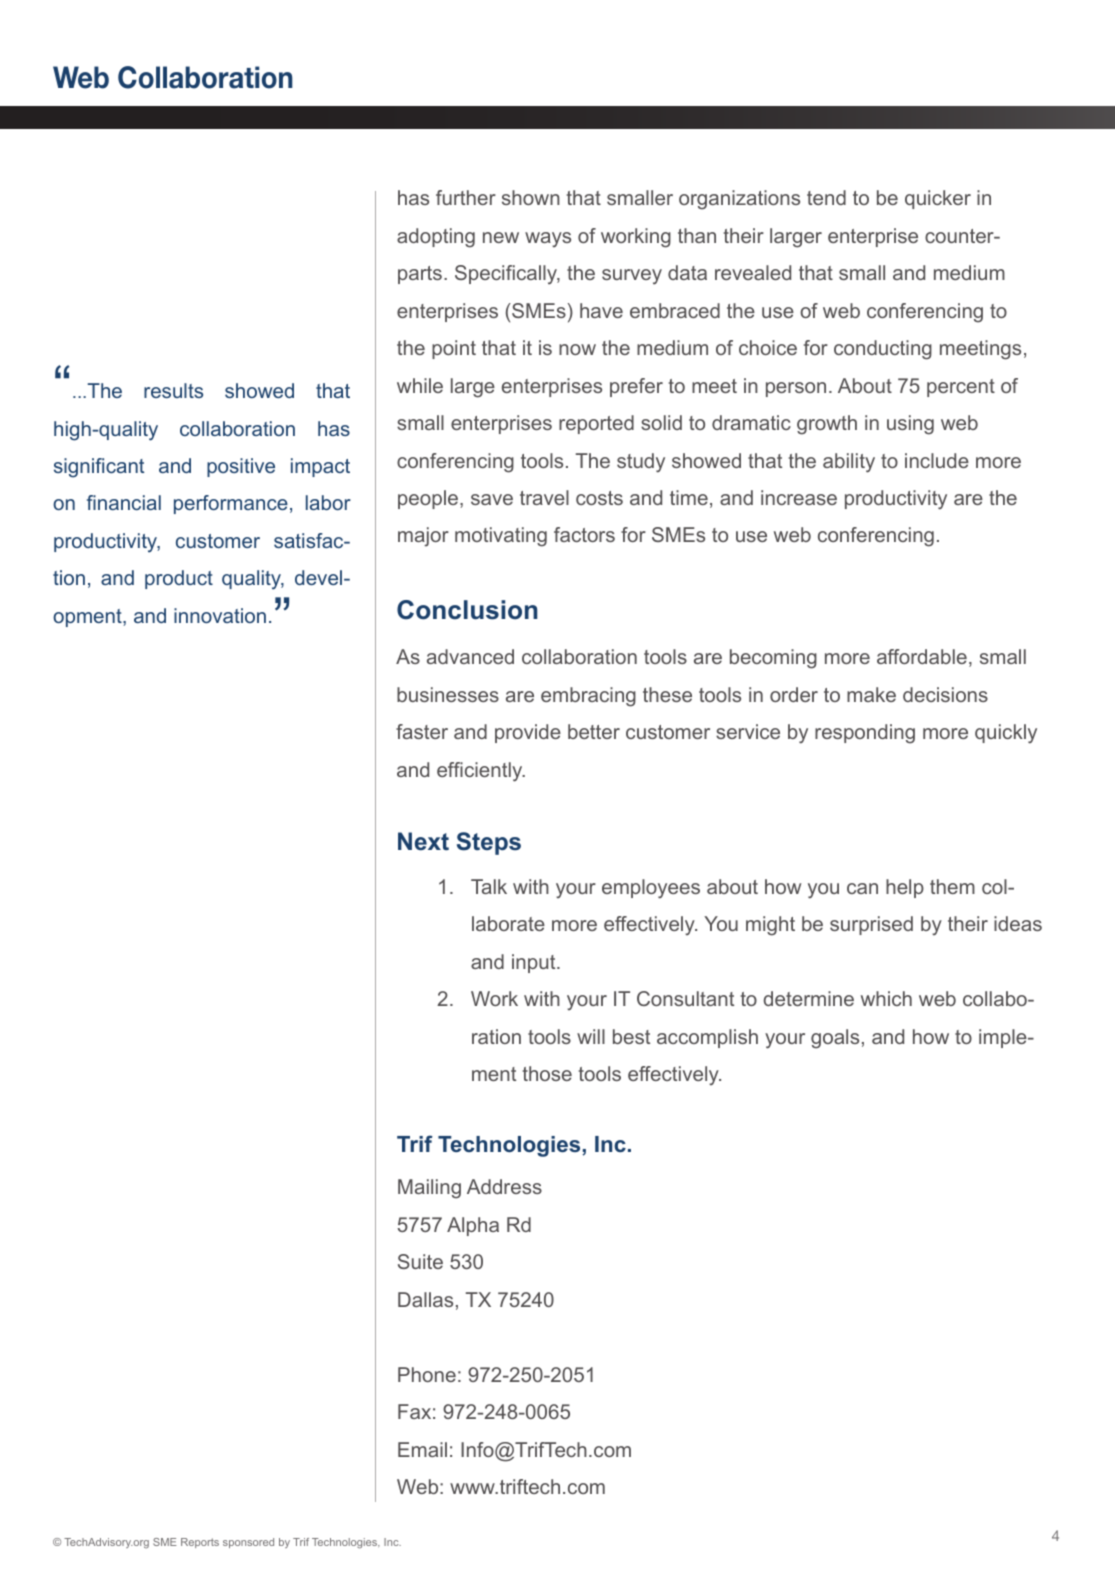 The height and width of the screenshot is (1577, 1115). Describe the element at coordinates (938, 199) in the screenshot. I see `quicker` at that location.
